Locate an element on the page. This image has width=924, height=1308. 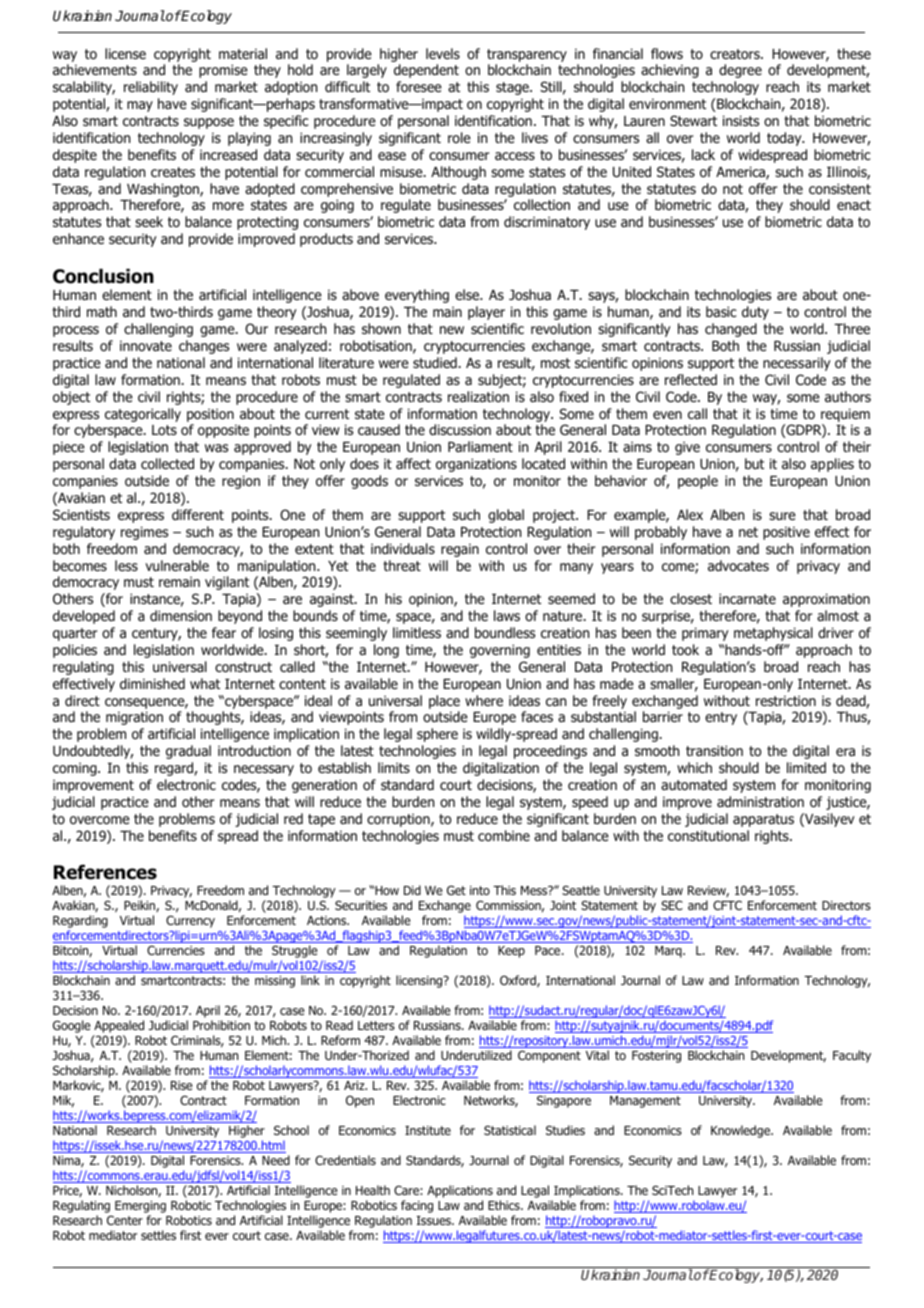
degree is located at coordinates (740, 71).
